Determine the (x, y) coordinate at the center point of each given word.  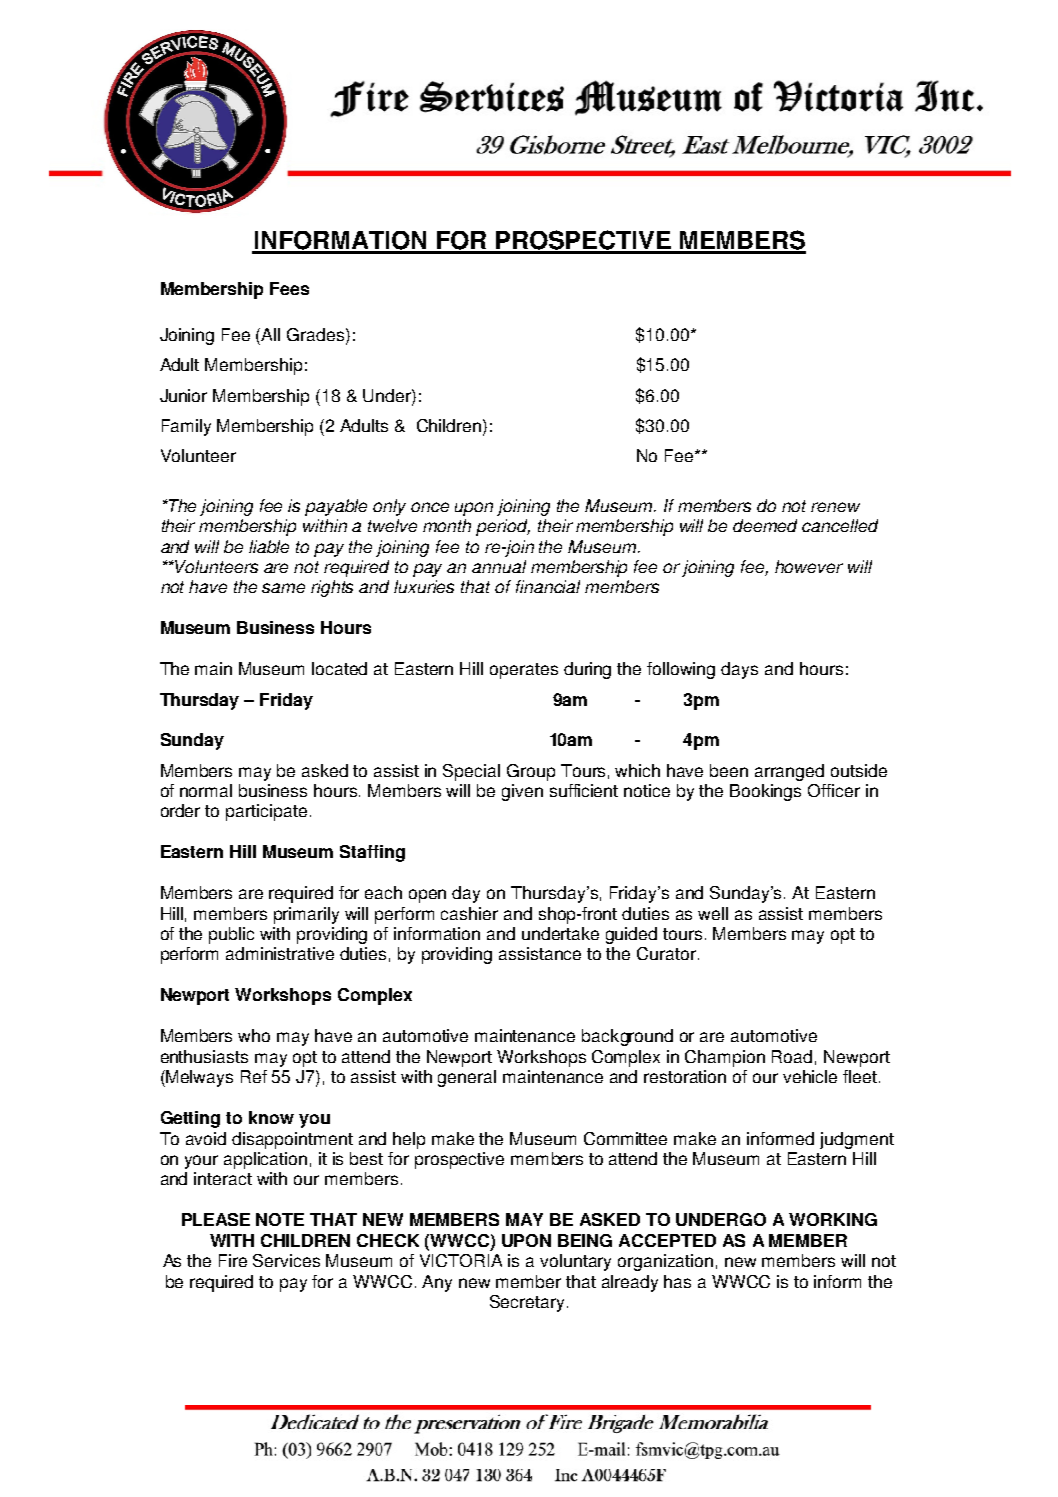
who (254, 1035)
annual (499, 566)
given (522, 792)
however (809, 566)
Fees (289, 288)
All (270, 334)
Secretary (527, 1303)
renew (835, 507)
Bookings (765, 792)
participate (266, 812)
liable (269, 546)
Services (286, 1260)
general (467, 1078)
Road (792, 1056)
